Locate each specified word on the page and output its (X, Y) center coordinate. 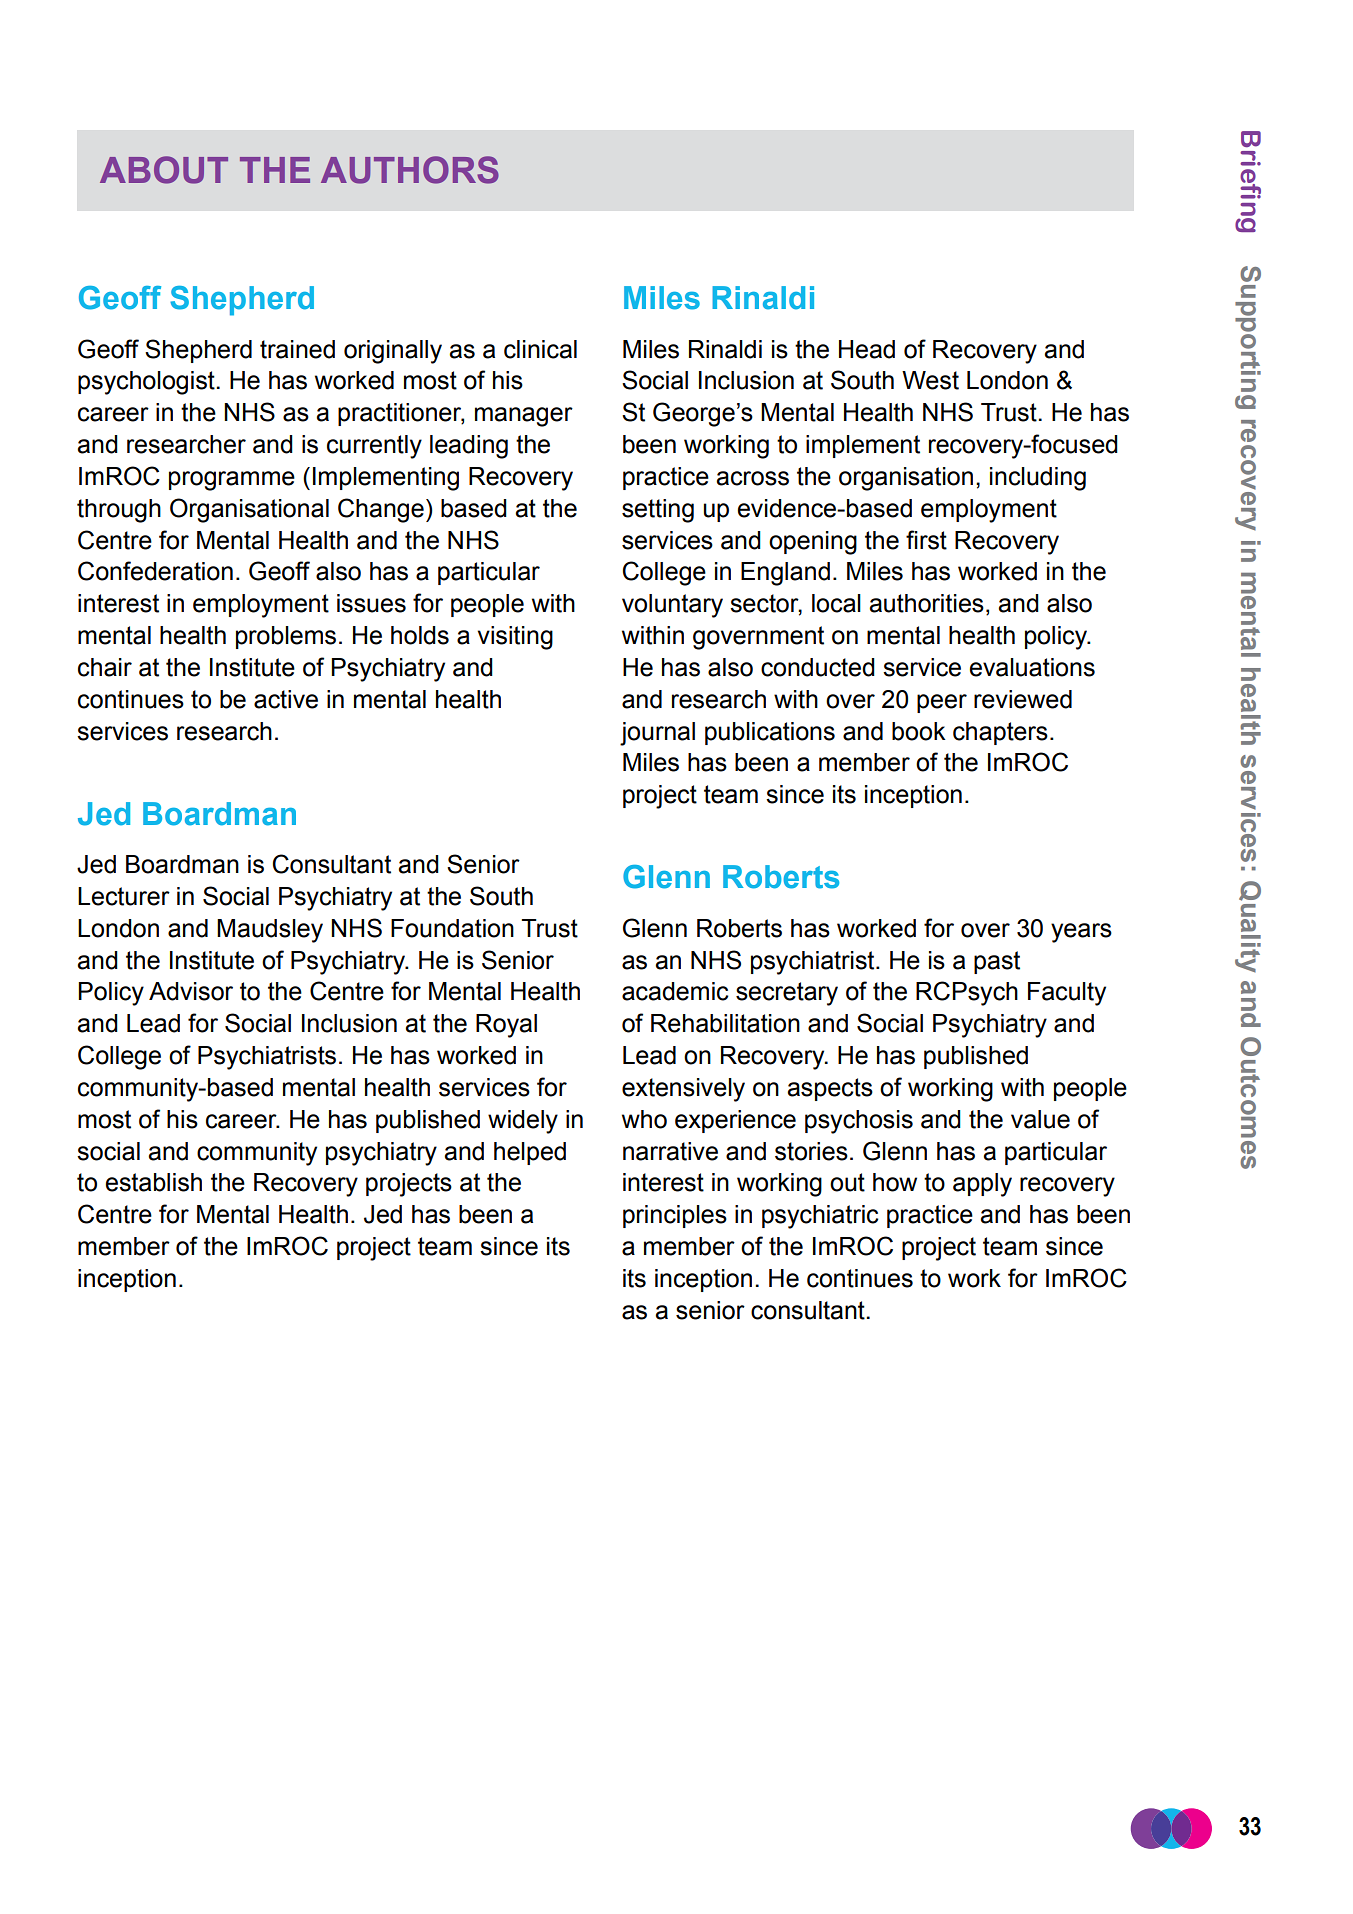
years (1081, 933)
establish (154, 1182)
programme (232, 481)
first (926, 540)
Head (867, 349)
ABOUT (164, 170)
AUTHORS (410, 170)
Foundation (452, 928)
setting (658, 511)
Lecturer (124, 896)
